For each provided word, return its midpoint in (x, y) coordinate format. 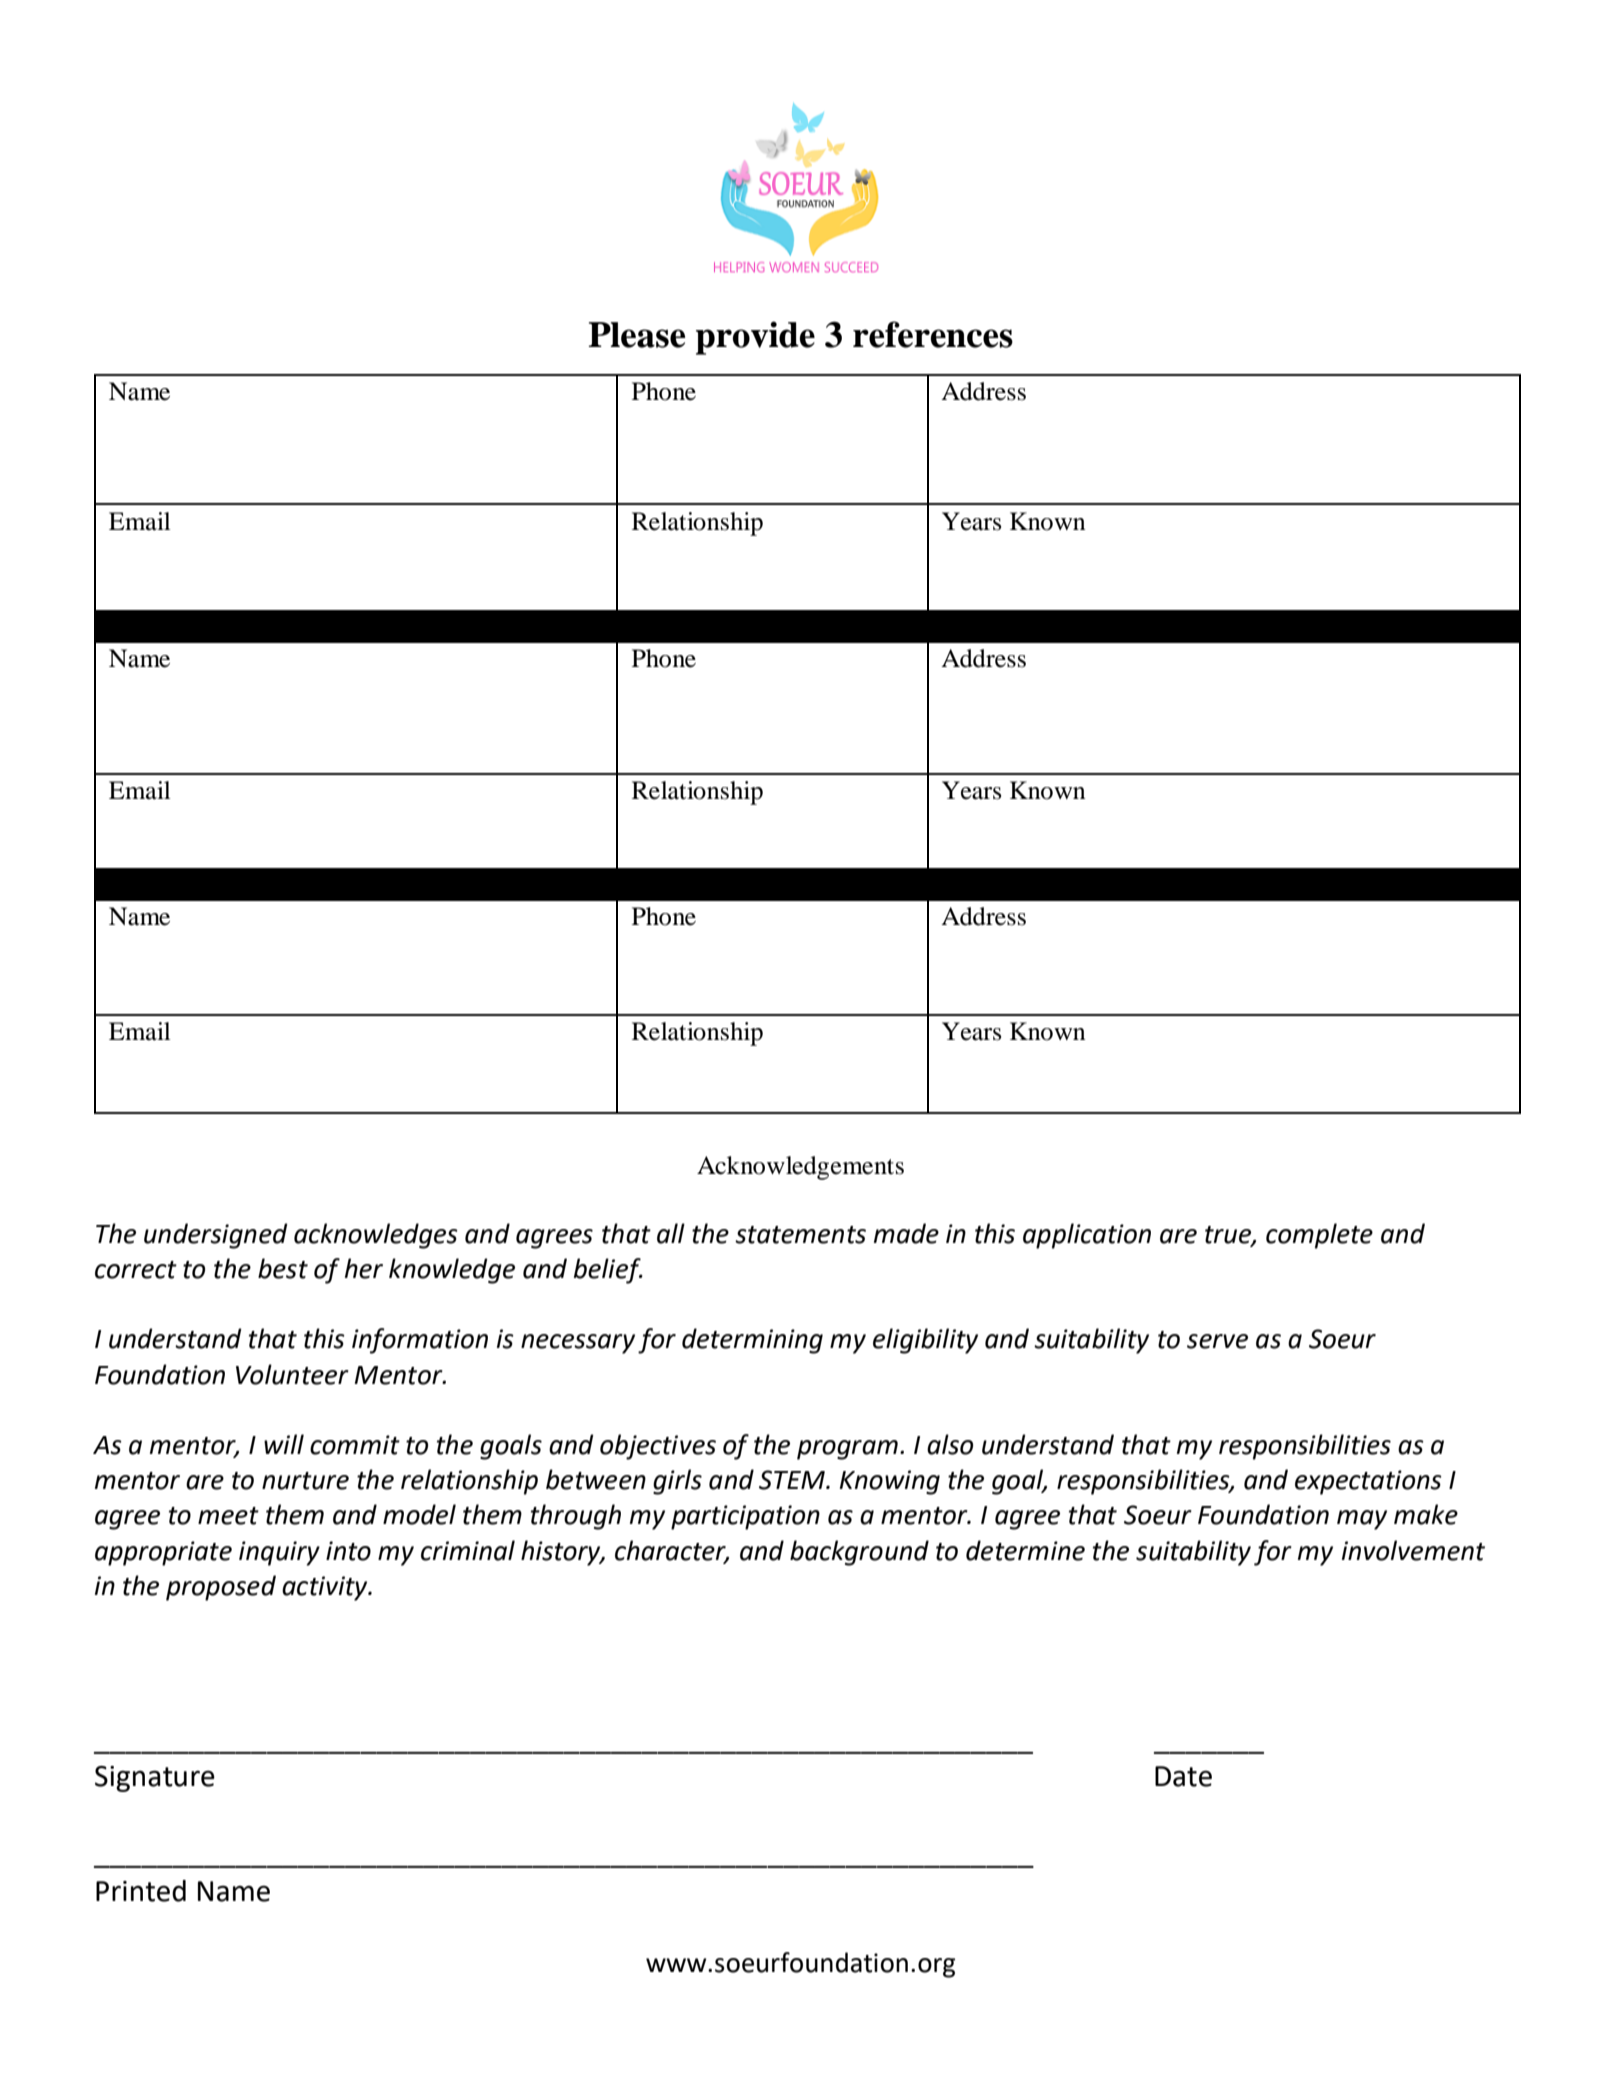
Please (636, 335)
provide (755, 338)
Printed (141, 1891)
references (933, 334)
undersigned (216, 1236)
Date (1183, 1776)
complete (1319, 1236)
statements (800, 1235)
